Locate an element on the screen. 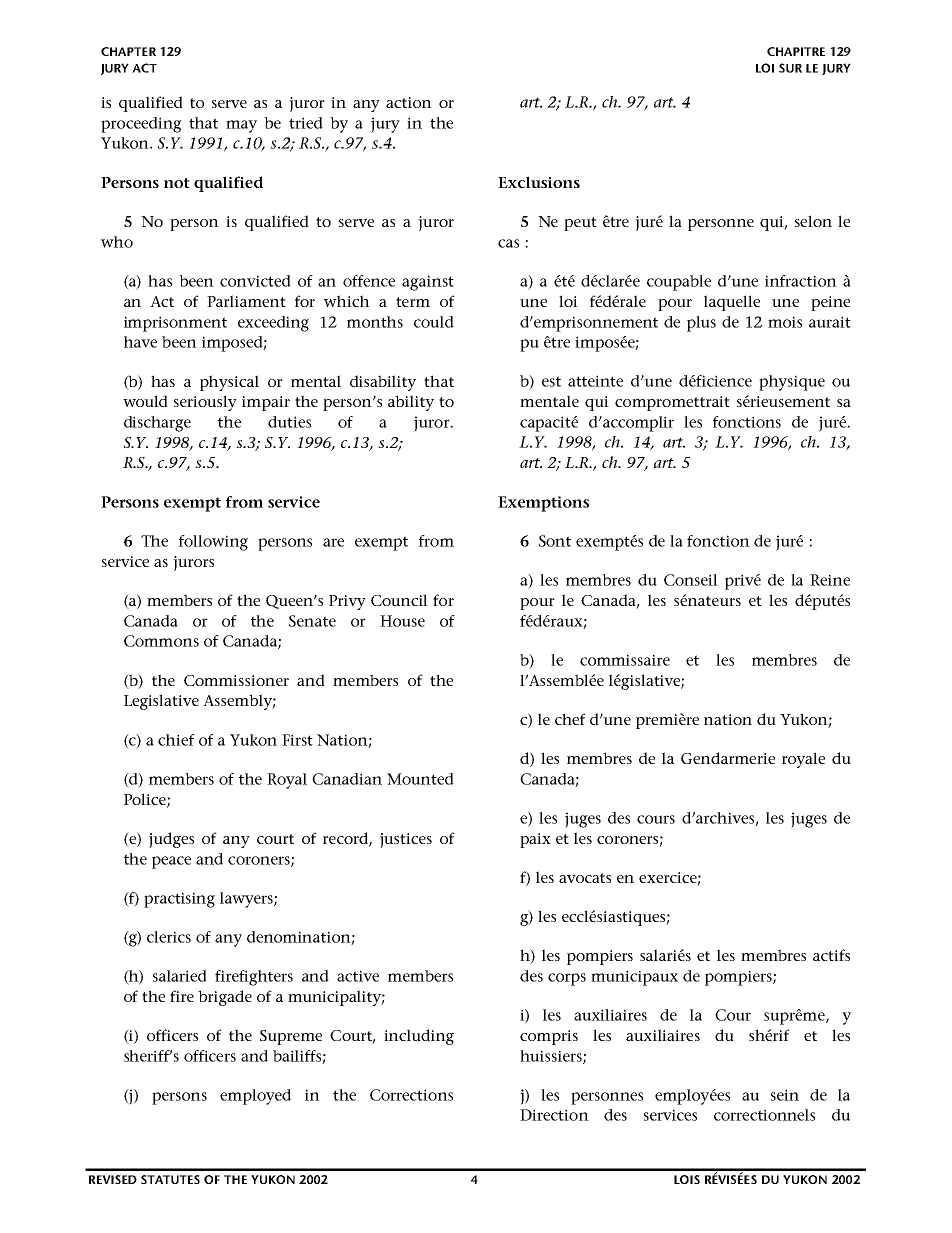 The width and height of the screenshot is (952, 1233). Police is located at coordinates (146, 800).
